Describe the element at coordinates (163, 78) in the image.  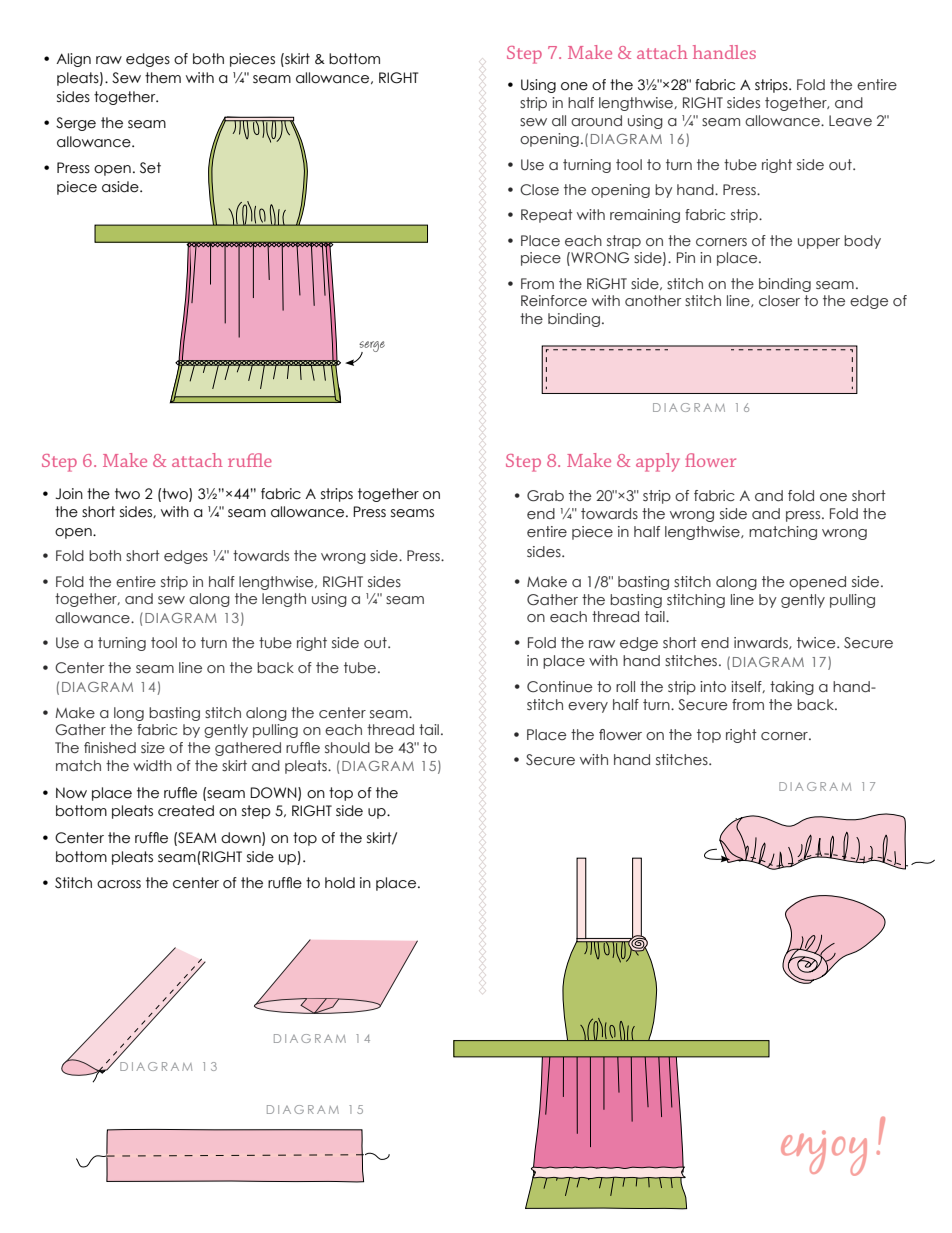
I see `them` at that location.
